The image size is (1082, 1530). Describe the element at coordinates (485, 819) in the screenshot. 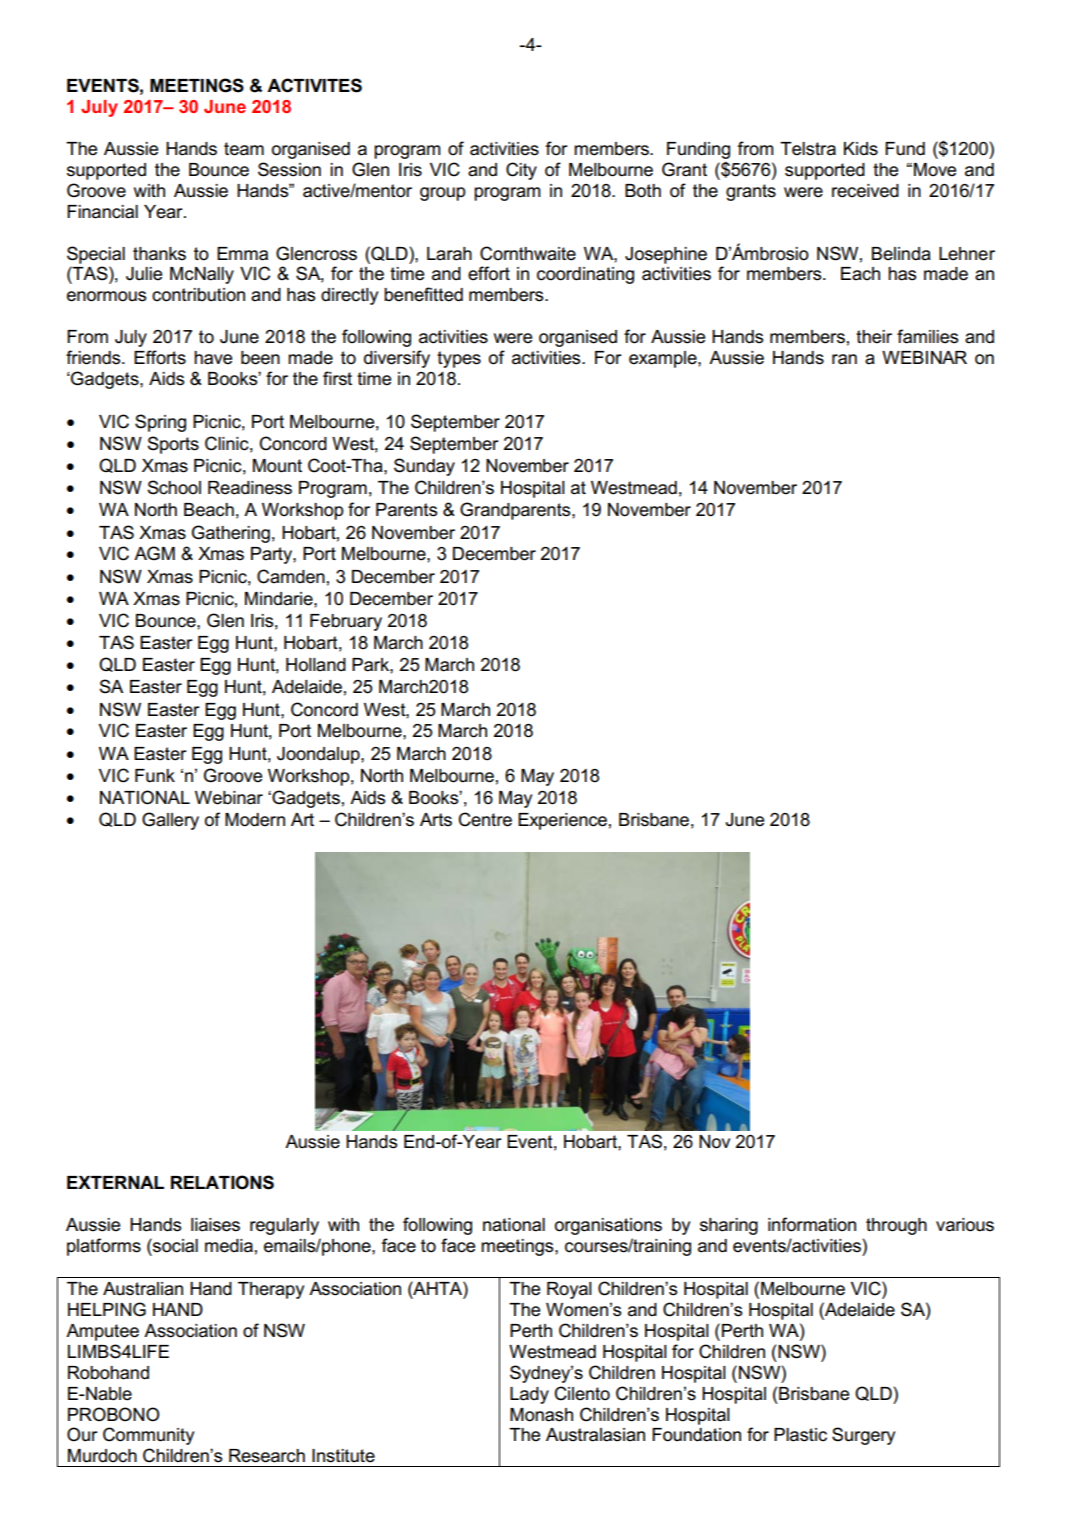

I see `Centre` at that location.
